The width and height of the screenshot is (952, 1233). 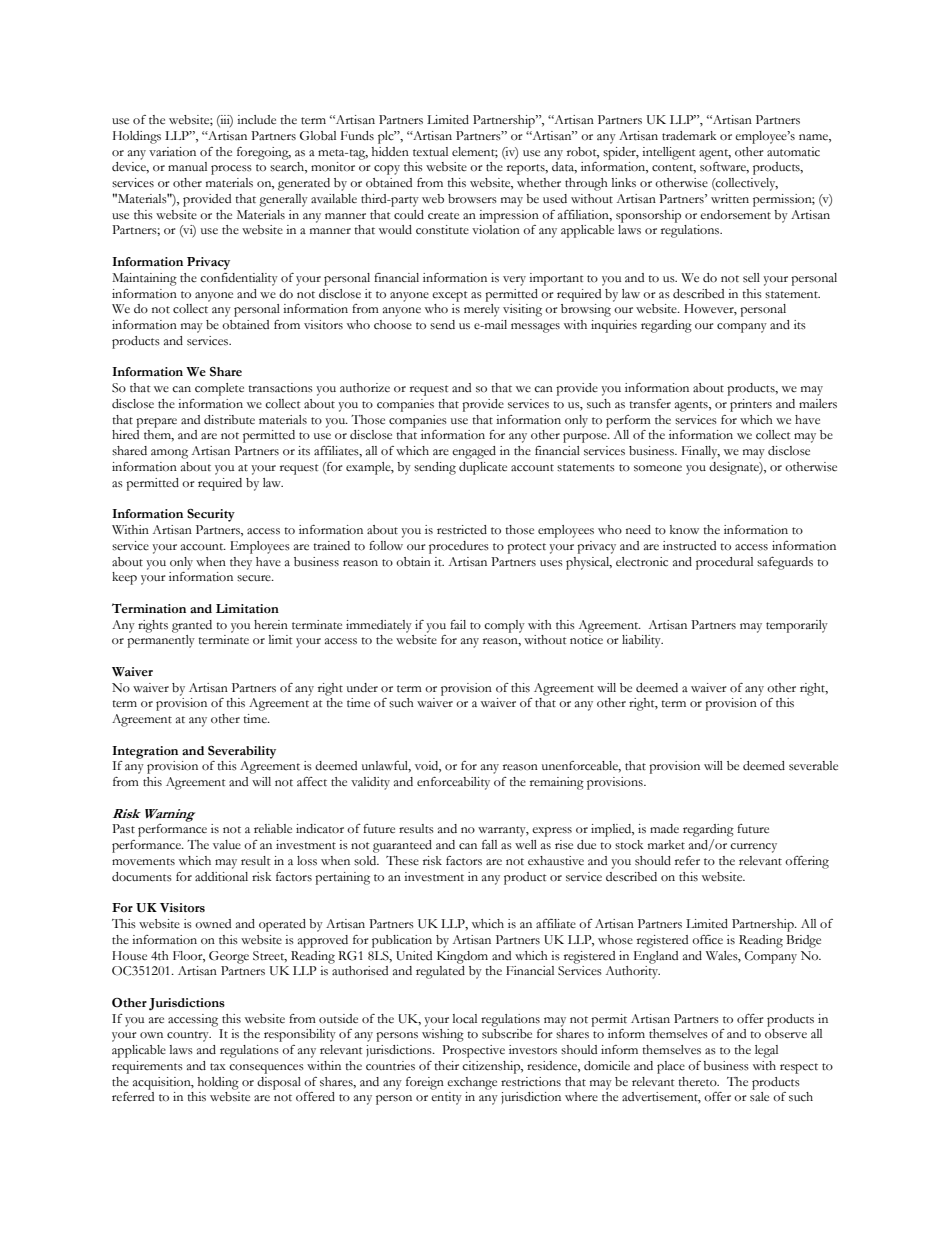 What do you see at coordinates (219, 389) in the screenshot?
I see `complete` at bounding box center [219, 389].
